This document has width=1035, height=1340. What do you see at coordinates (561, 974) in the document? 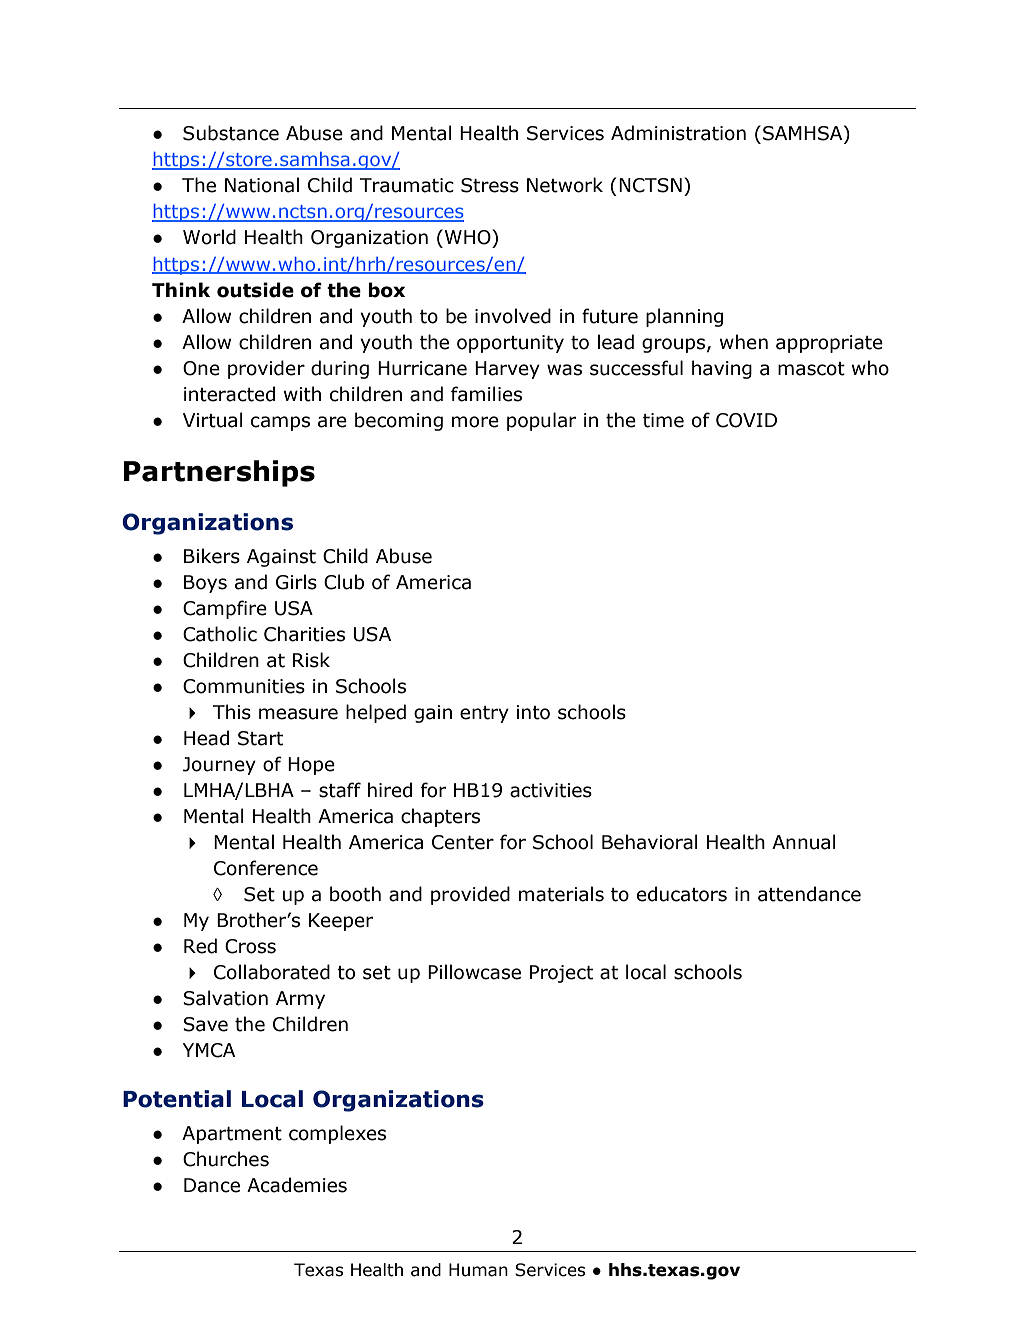
I see `Project` at bounding box center [561, 974].
